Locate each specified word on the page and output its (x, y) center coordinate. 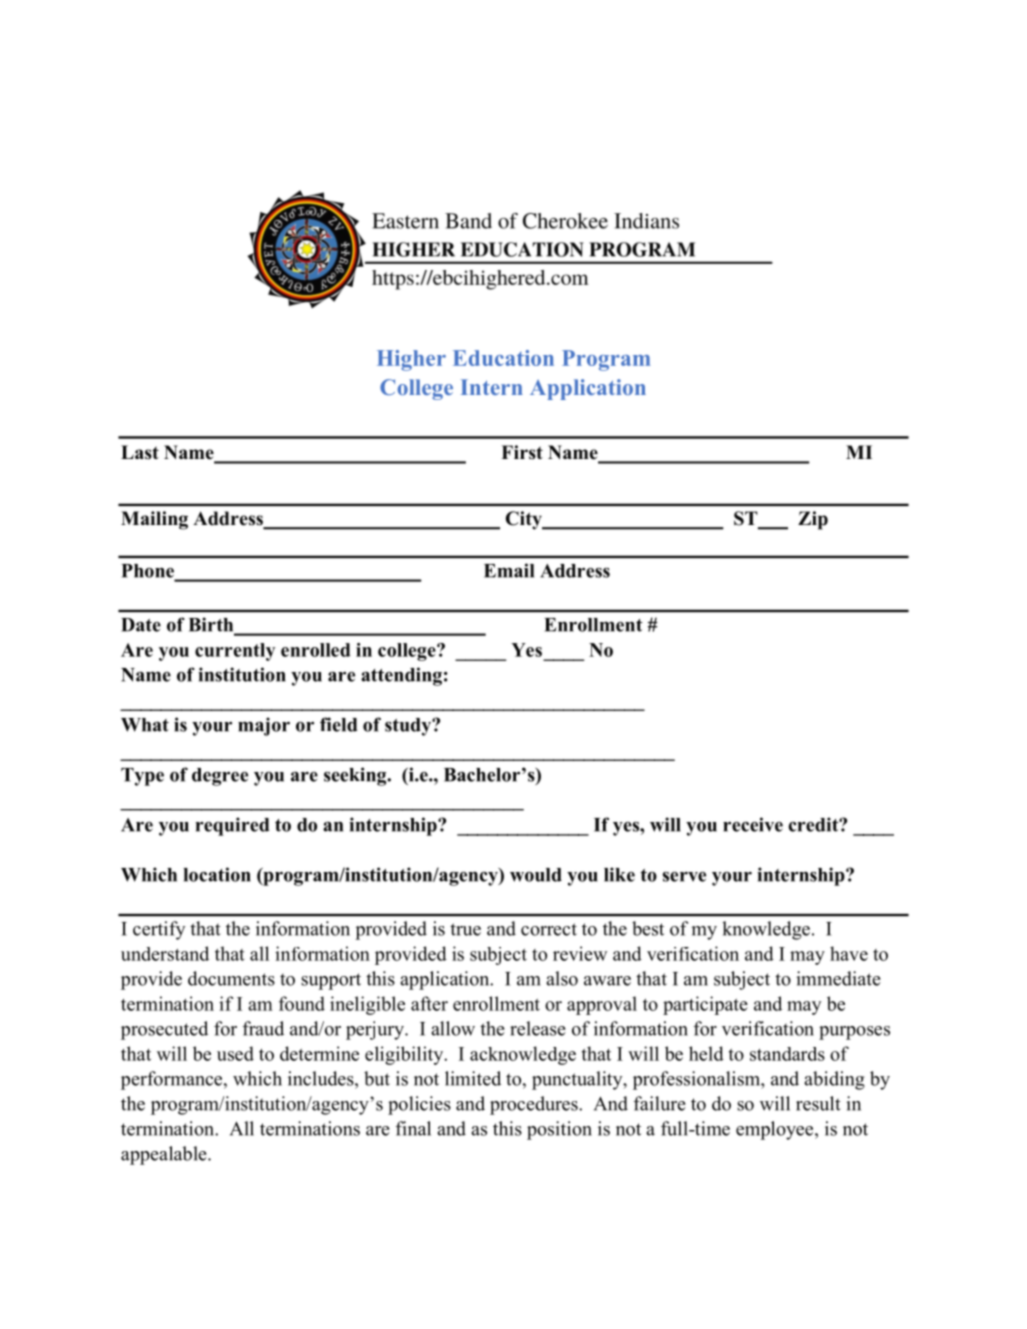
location (217, 874)
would (536, 875)
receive (753, 824)
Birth (212, 625)
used (235, 1053)
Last (140, 452)
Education (503, 358)
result (818, 1103)
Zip (813, 520)
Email (509, 570)
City (525, 520)
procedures (535, 1105)
